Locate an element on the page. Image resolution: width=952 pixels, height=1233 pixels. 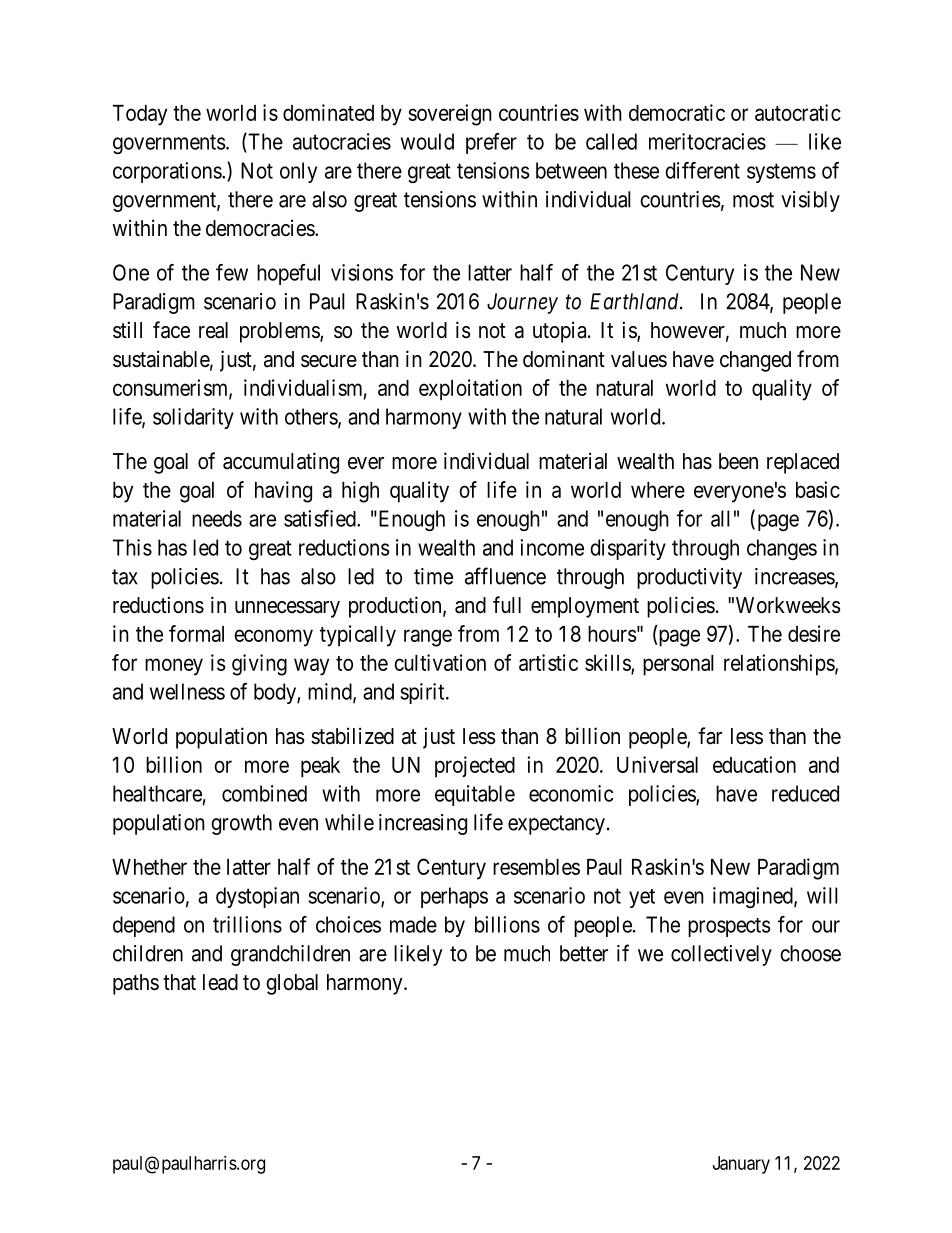
lead is located at coordinates (220, 982).
